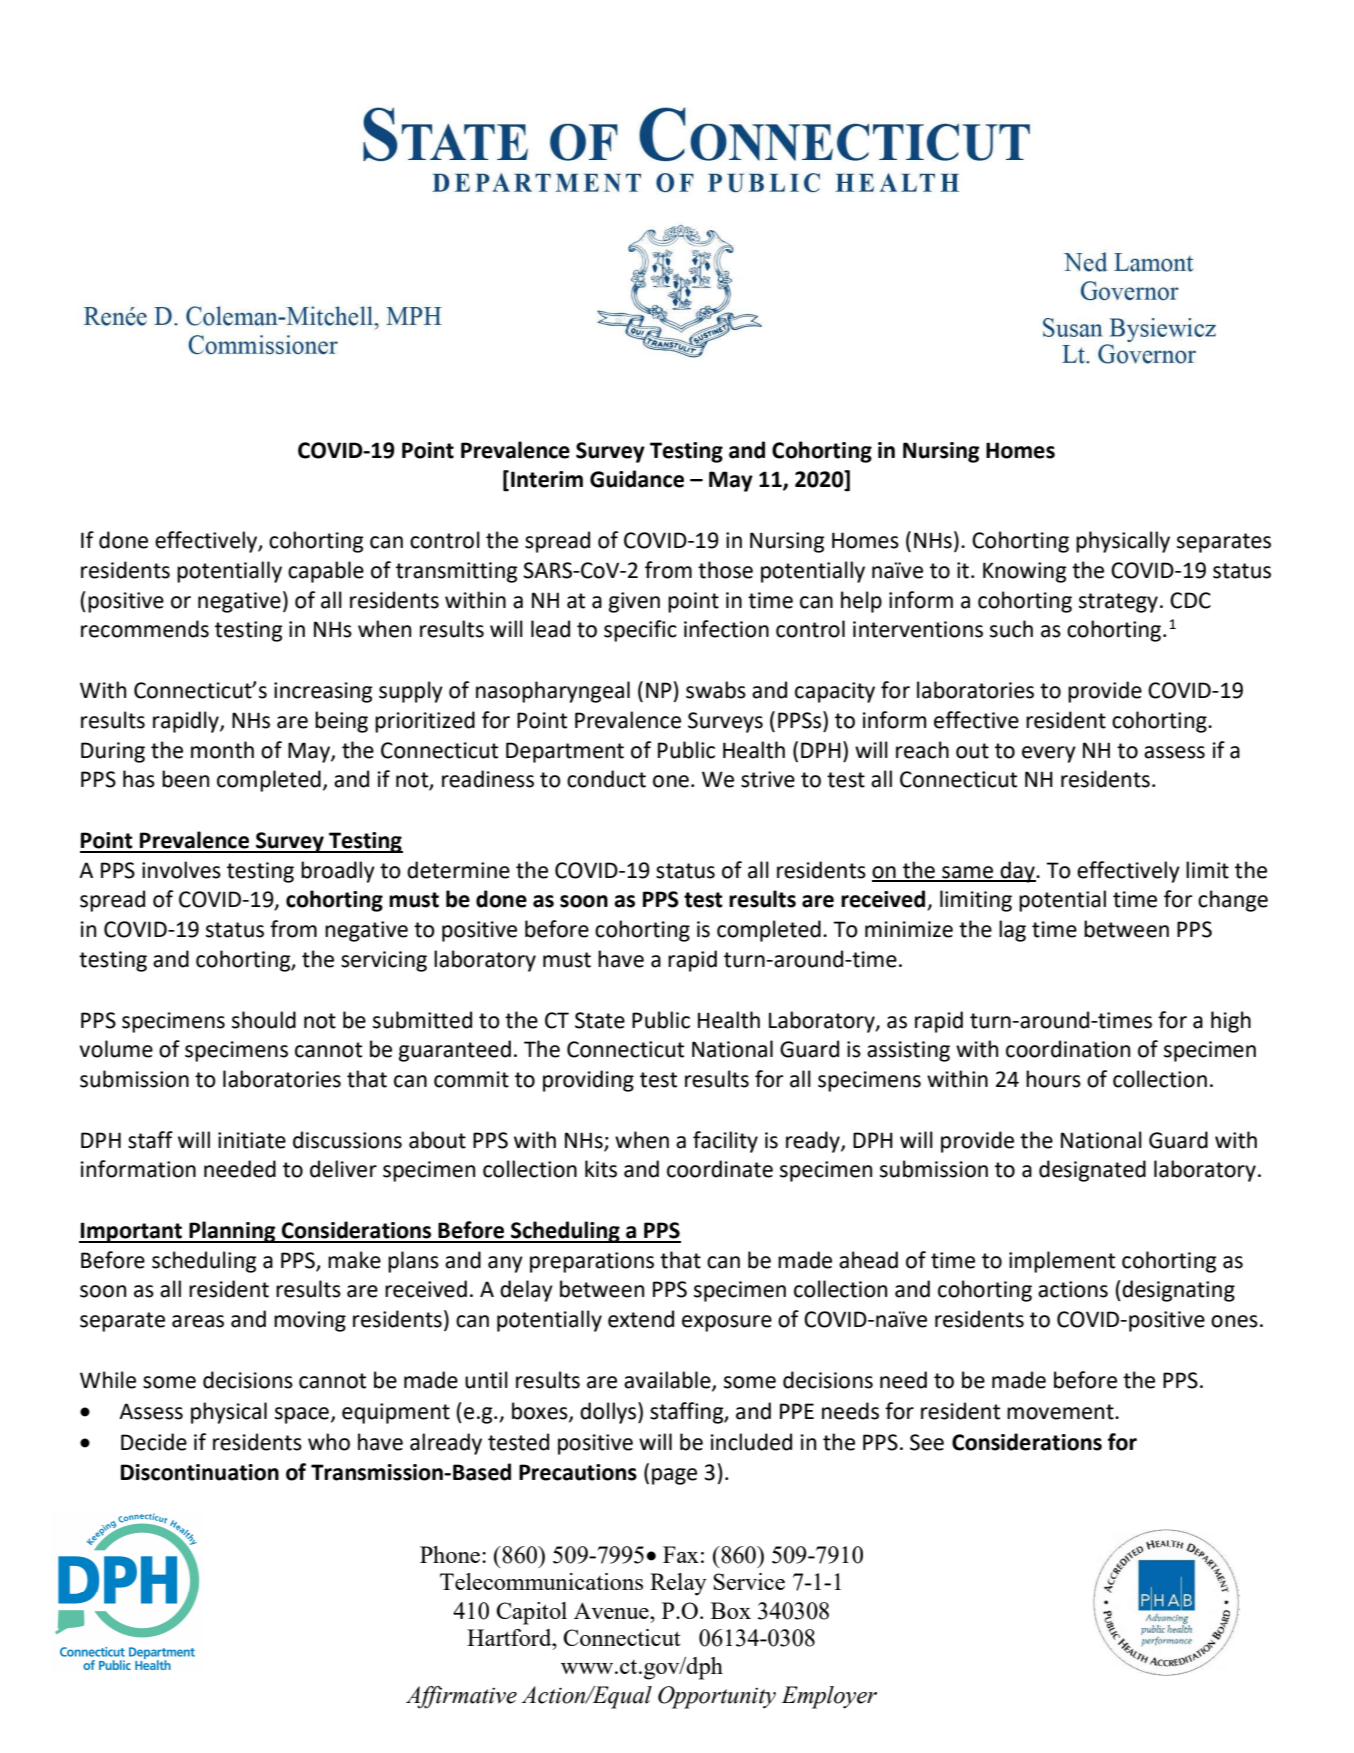  I want to click on hours, so click(1053, 1079).
